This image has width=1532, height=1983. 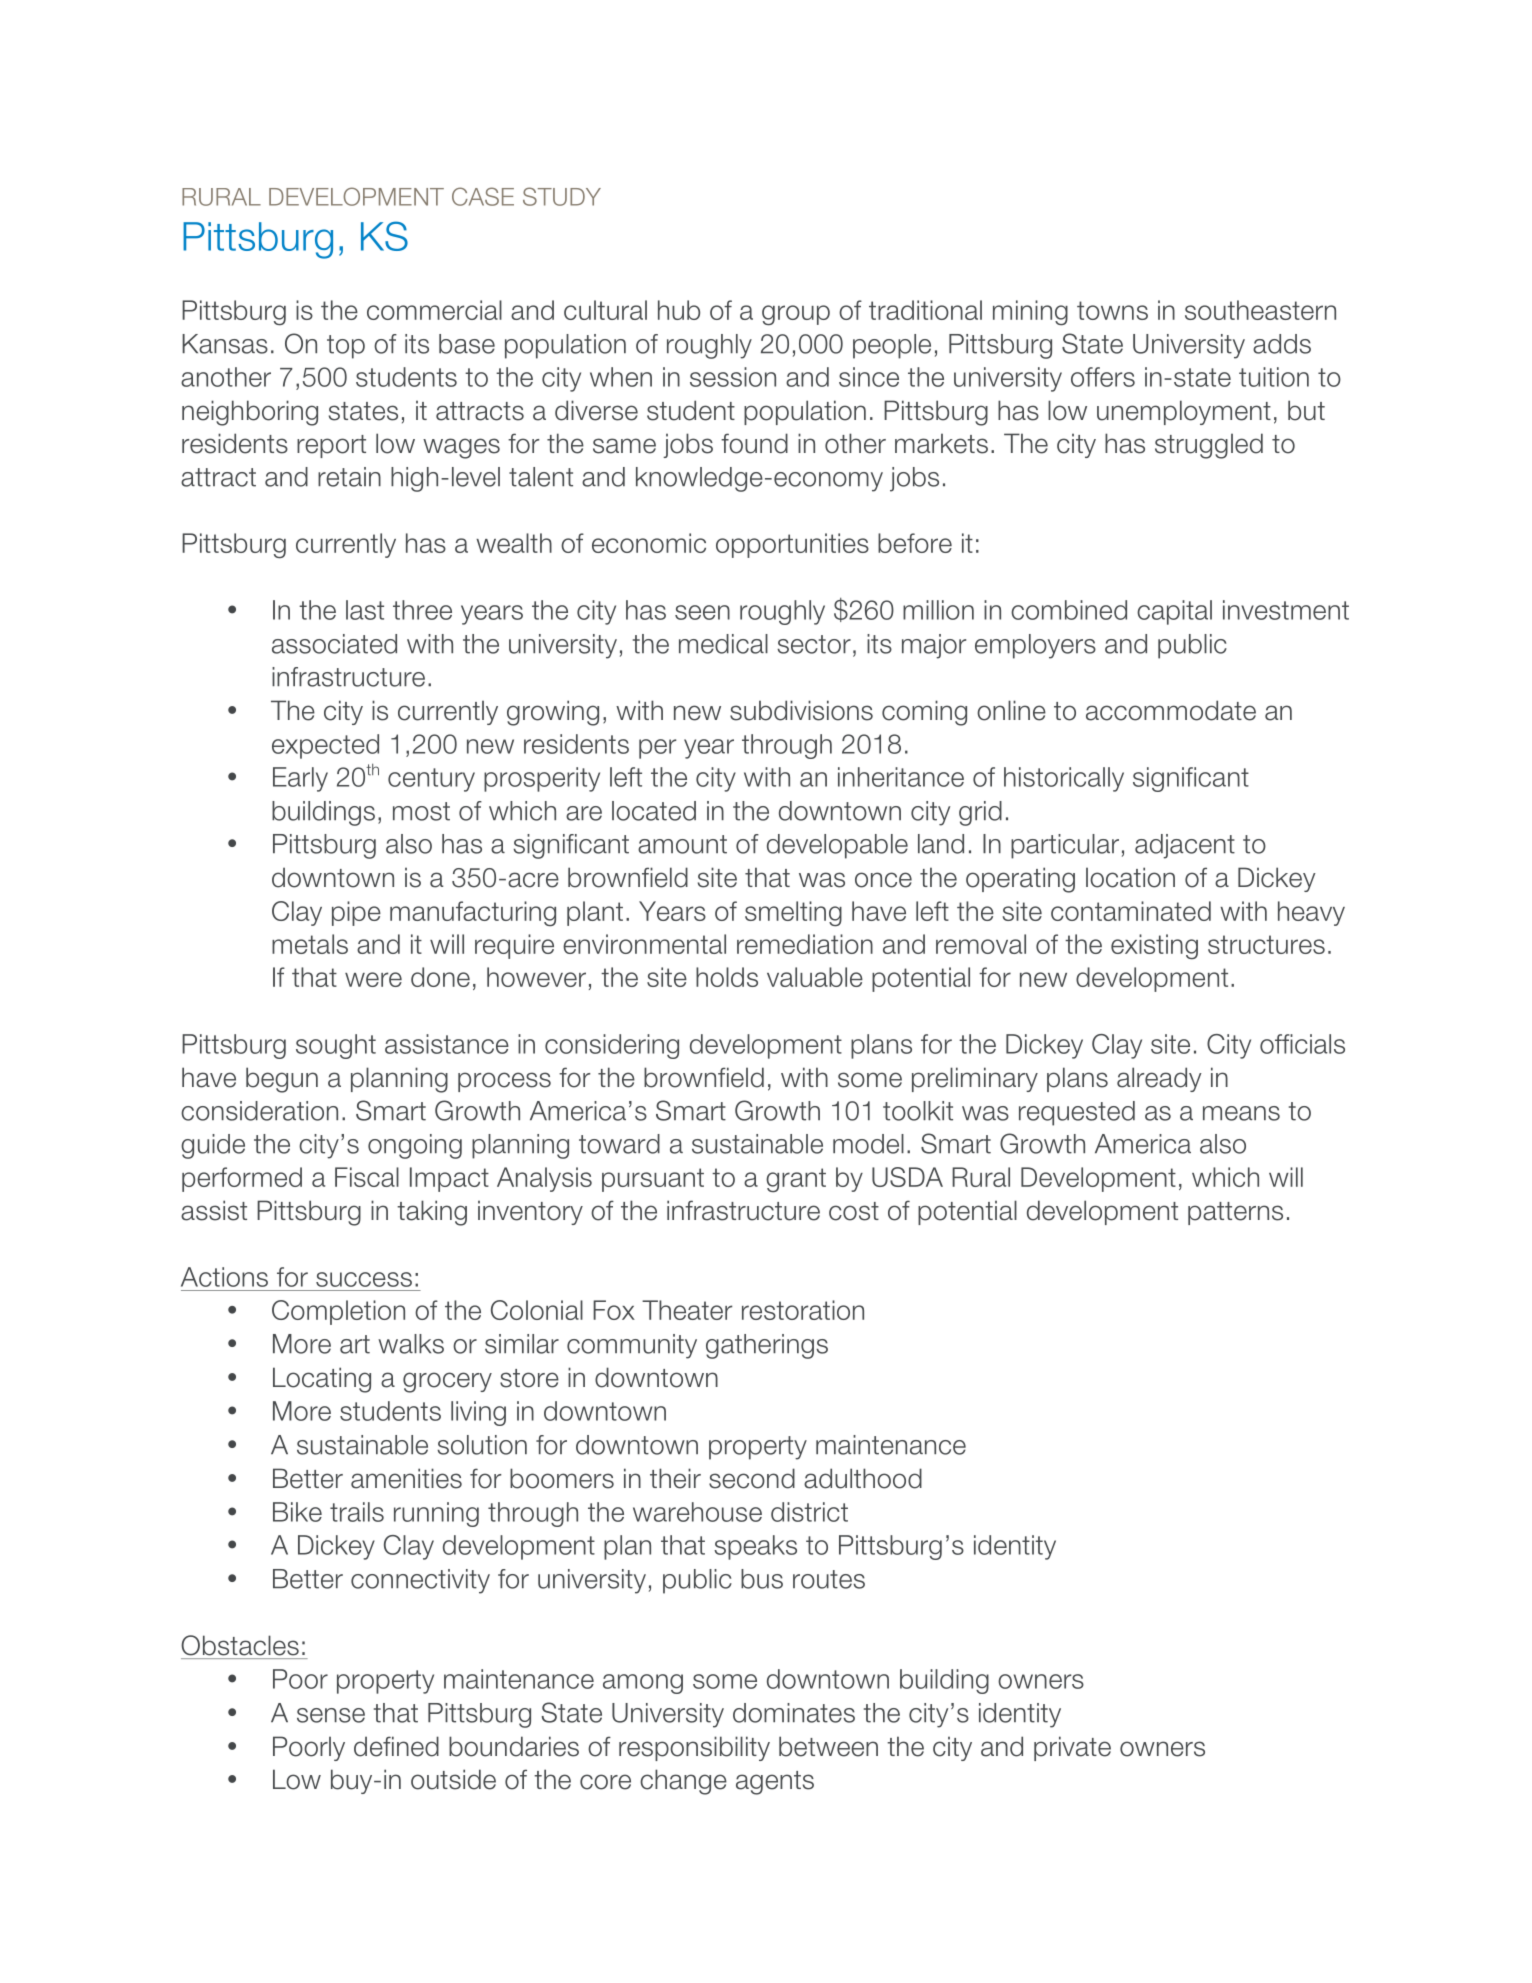 What do you see at coordinates (1171, 710) in the image?
I see `accommodate` at bounding box center [1171, 710].
